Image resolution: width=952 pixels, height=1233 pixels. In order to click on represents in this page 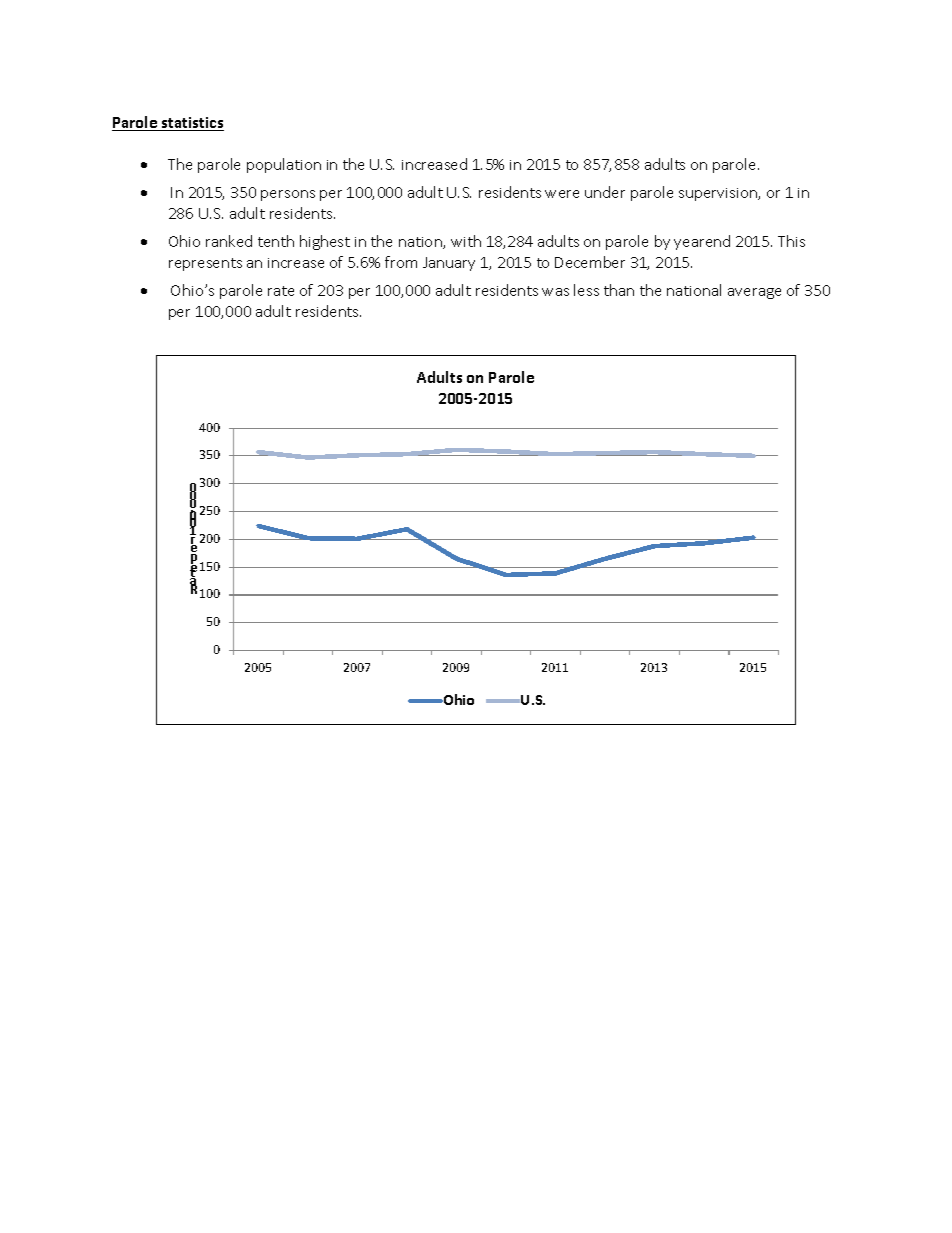, I will do `click(205, 264)`.
